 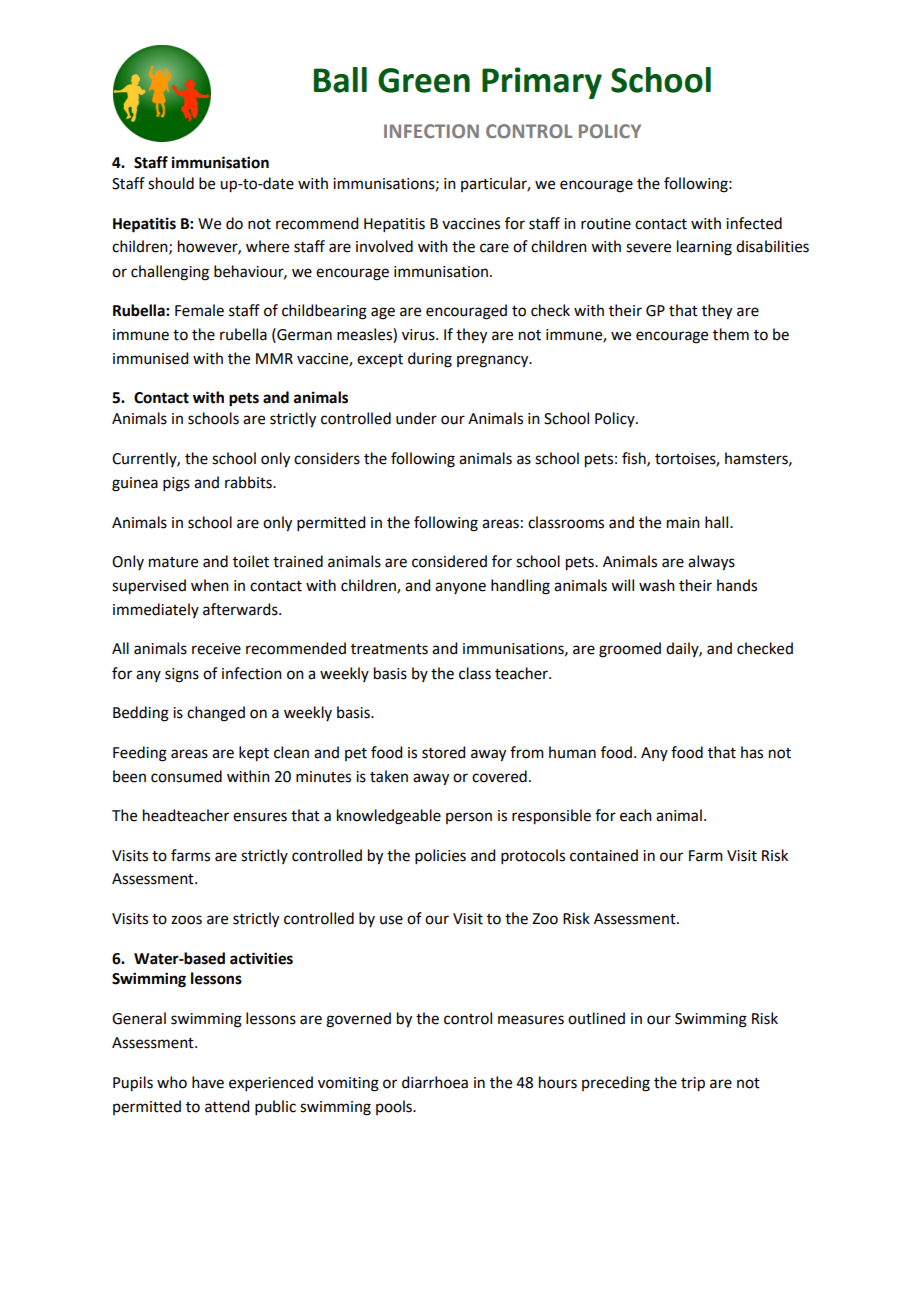 What do you see at coordinates (731, 334) in the document?
I see `them` at bounding box center [731, 334].
